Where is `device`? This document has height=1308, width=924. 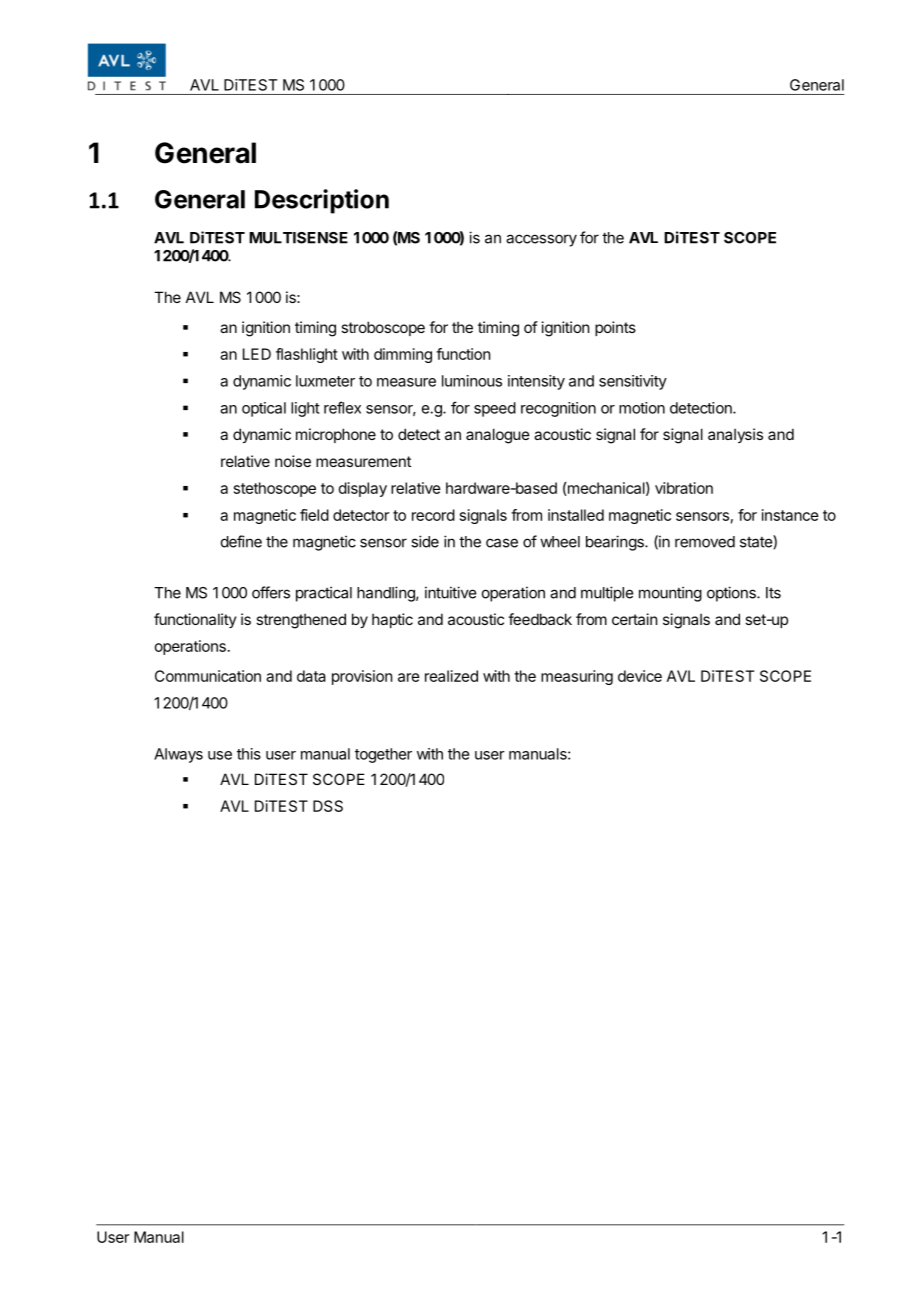
device is located at coordinates (640, 676).
